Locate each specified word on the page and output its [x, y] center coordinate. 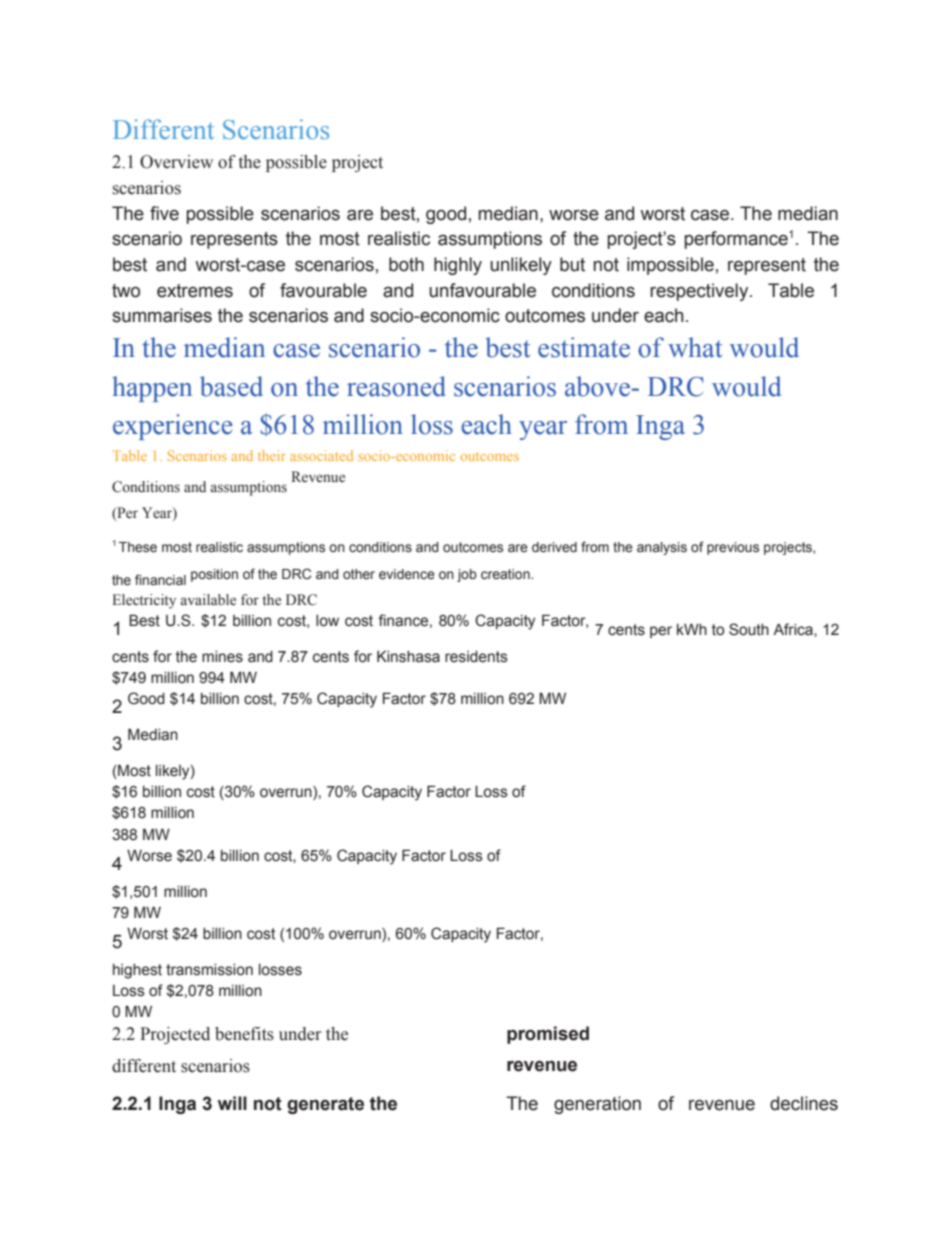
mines [222, 657]
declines [804, 1103]
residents [476, 657]
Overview [176, 162]
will [232, 1103]
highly [458, 266]
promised [548, 1035]
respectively [700, 292]
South [749, 629]
